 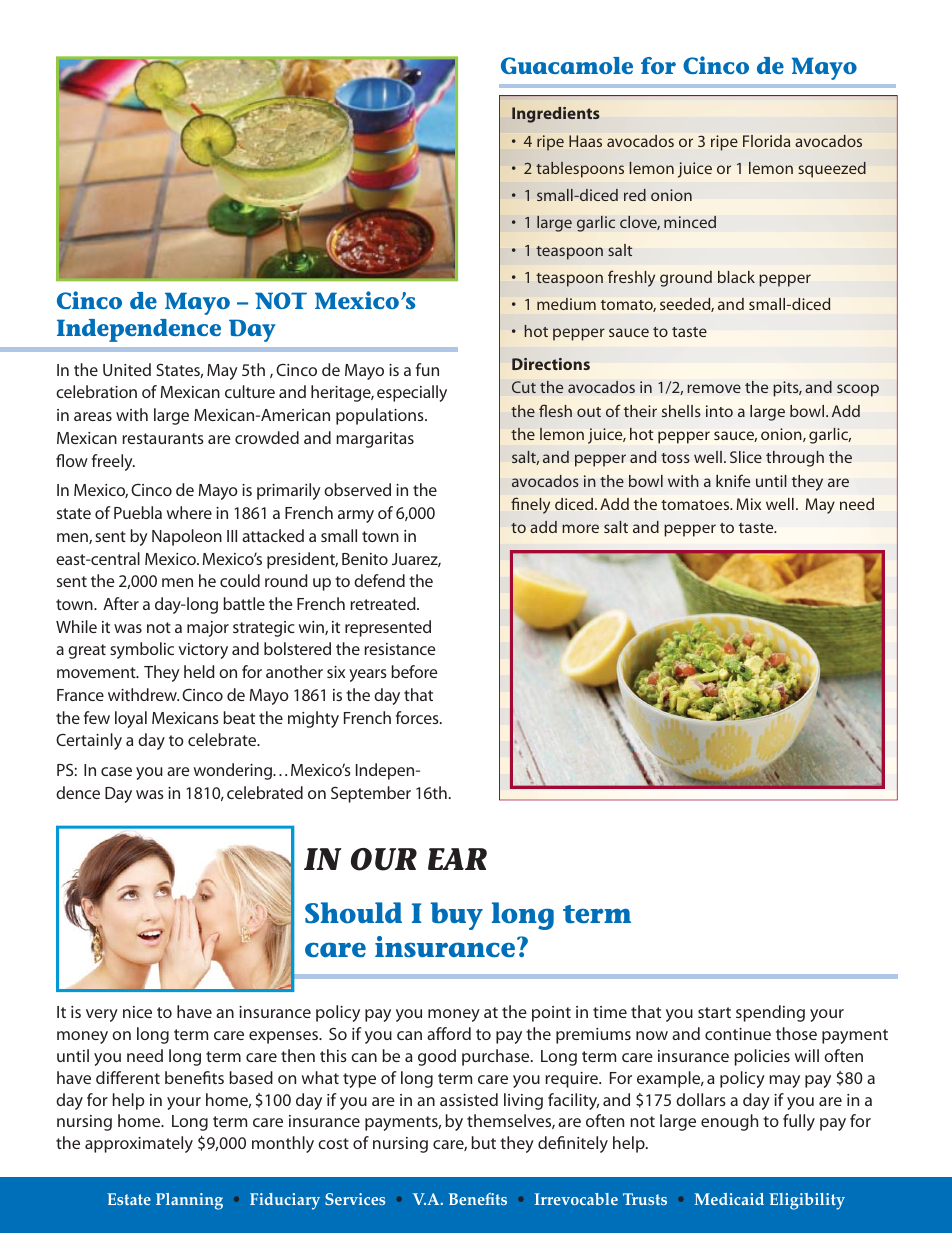 I want to click on case, so click(x=116, y=771).
